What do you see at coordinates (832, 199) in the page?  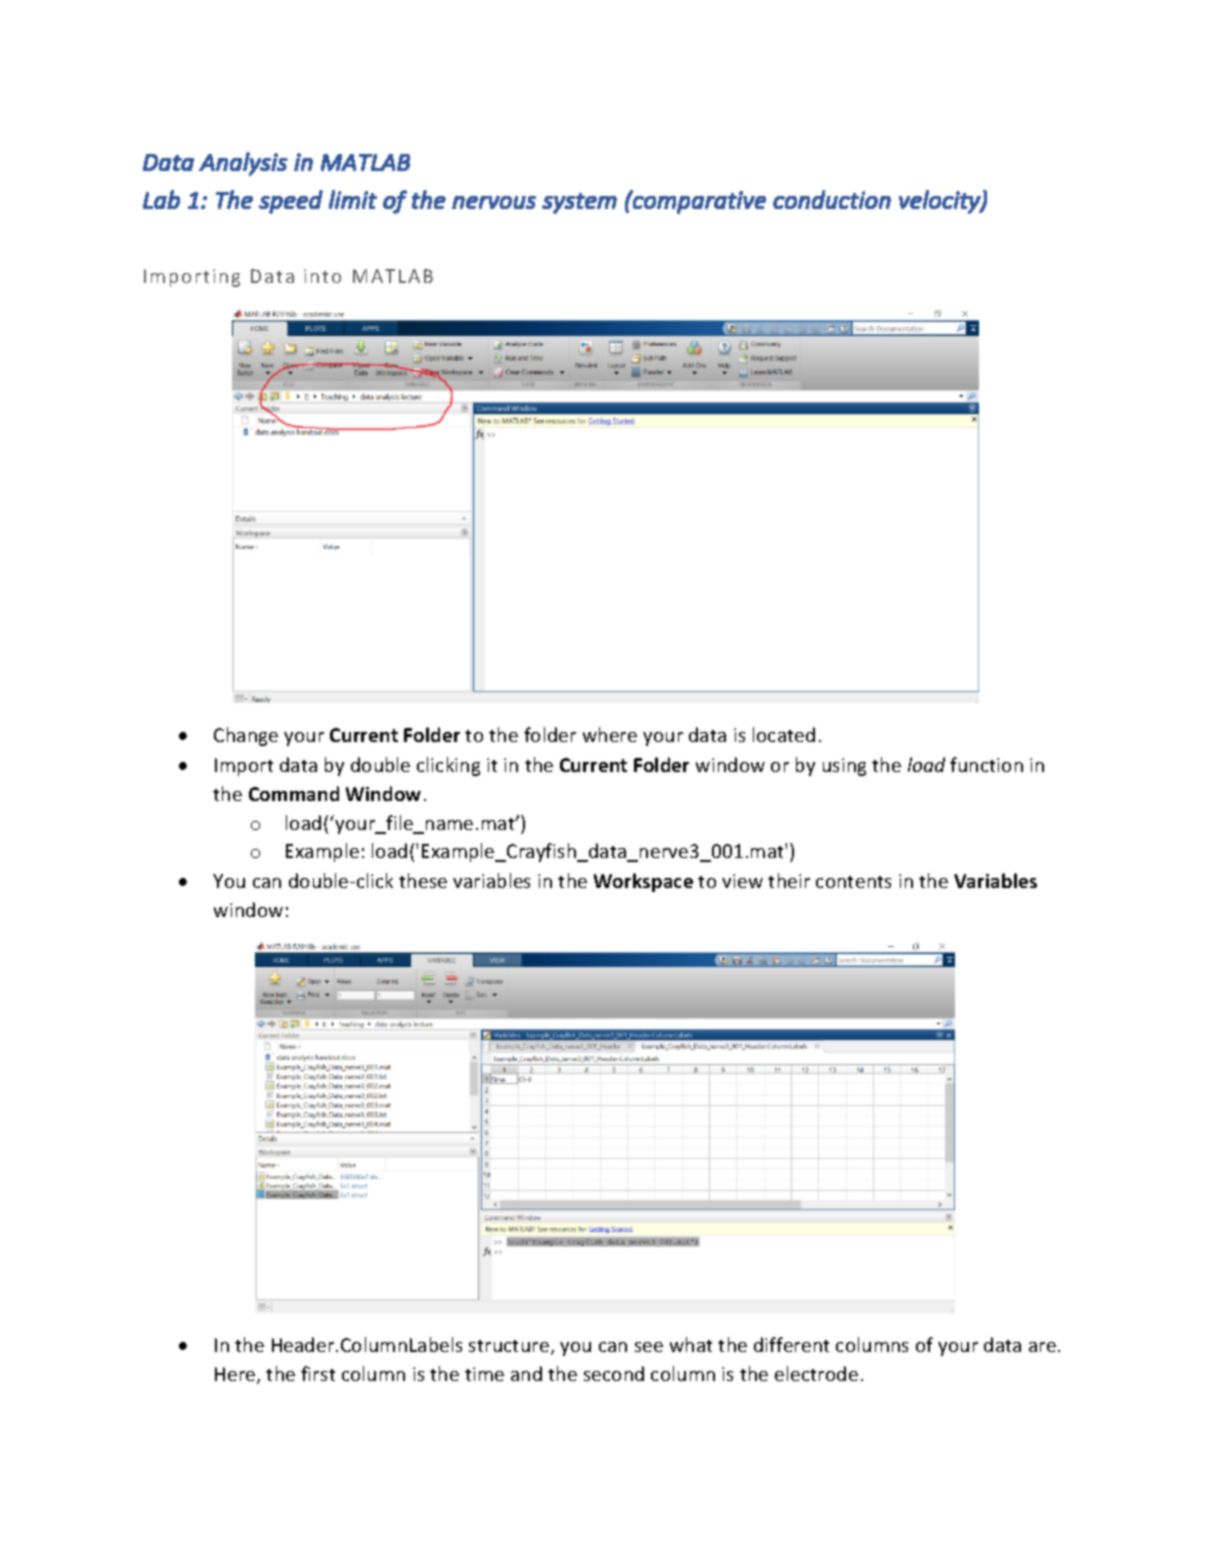 I see `conduction` at bounding box center [832, 199].
